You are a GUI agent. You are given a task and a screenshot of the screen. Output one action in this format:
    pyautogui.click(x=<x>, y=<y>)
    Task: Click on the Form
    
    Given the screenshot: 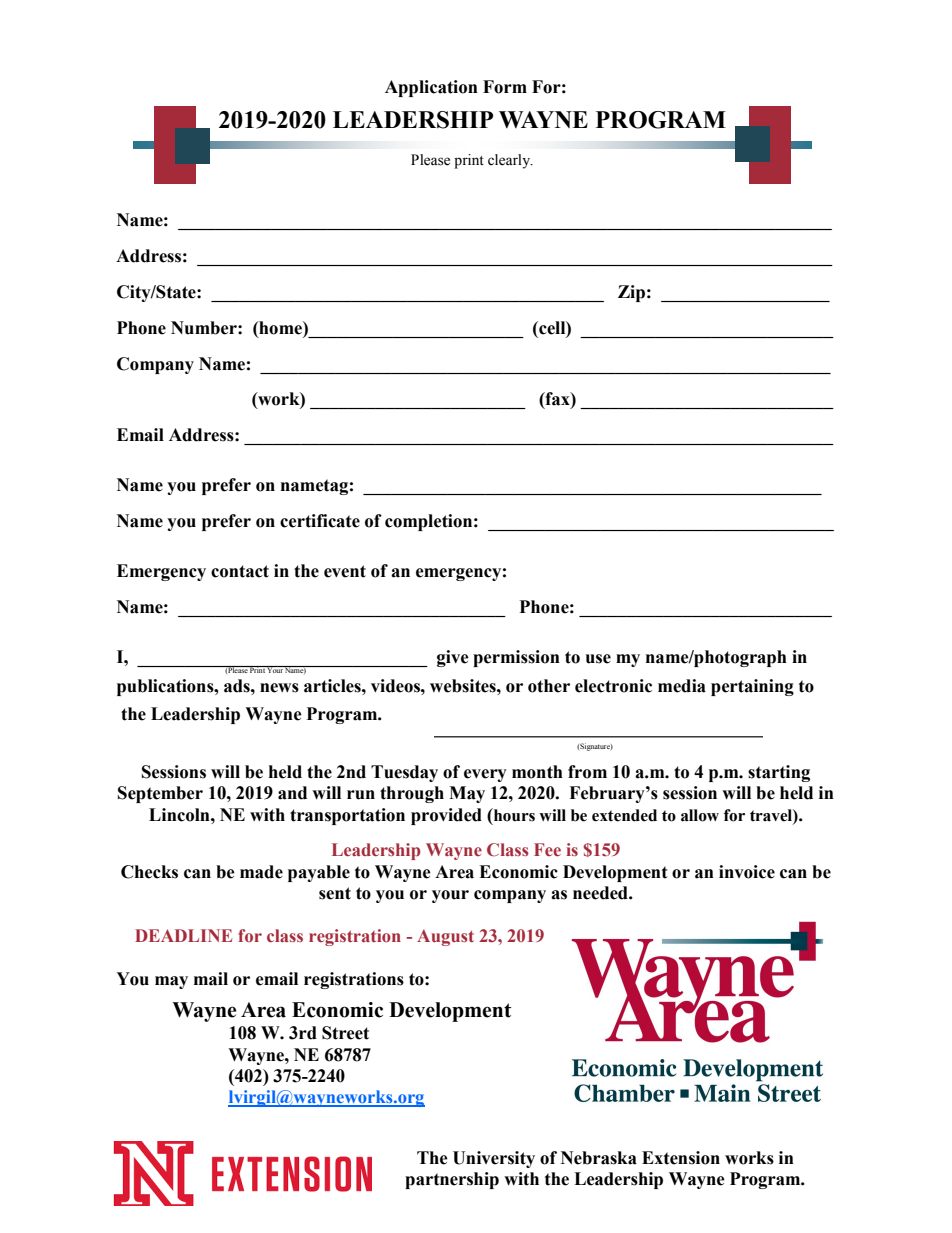 What is the action you would take?
    pyautogui.click(x=505, y=87)
